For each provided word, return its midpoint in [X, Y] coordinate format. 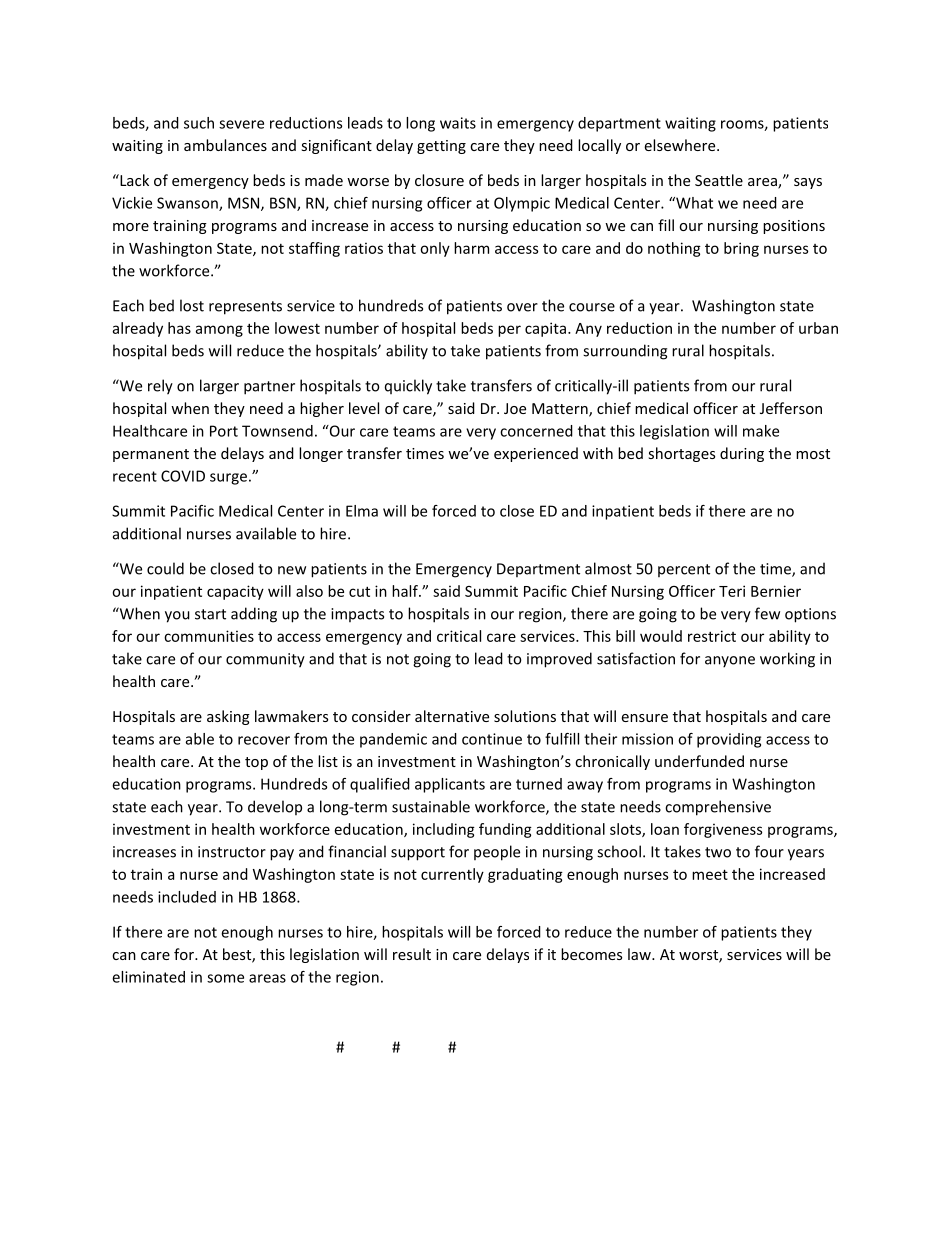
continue [492, 739]
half [406, 591]
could [165, 568]
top [256, 763]
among [219, 331]
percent [684, 570]
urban [818, 328]
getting [441, 147]
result [412, 954]
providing [729, 740]
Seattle [719, 180]
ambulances [225, 145]
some [225, 978]
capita [545, 329]
